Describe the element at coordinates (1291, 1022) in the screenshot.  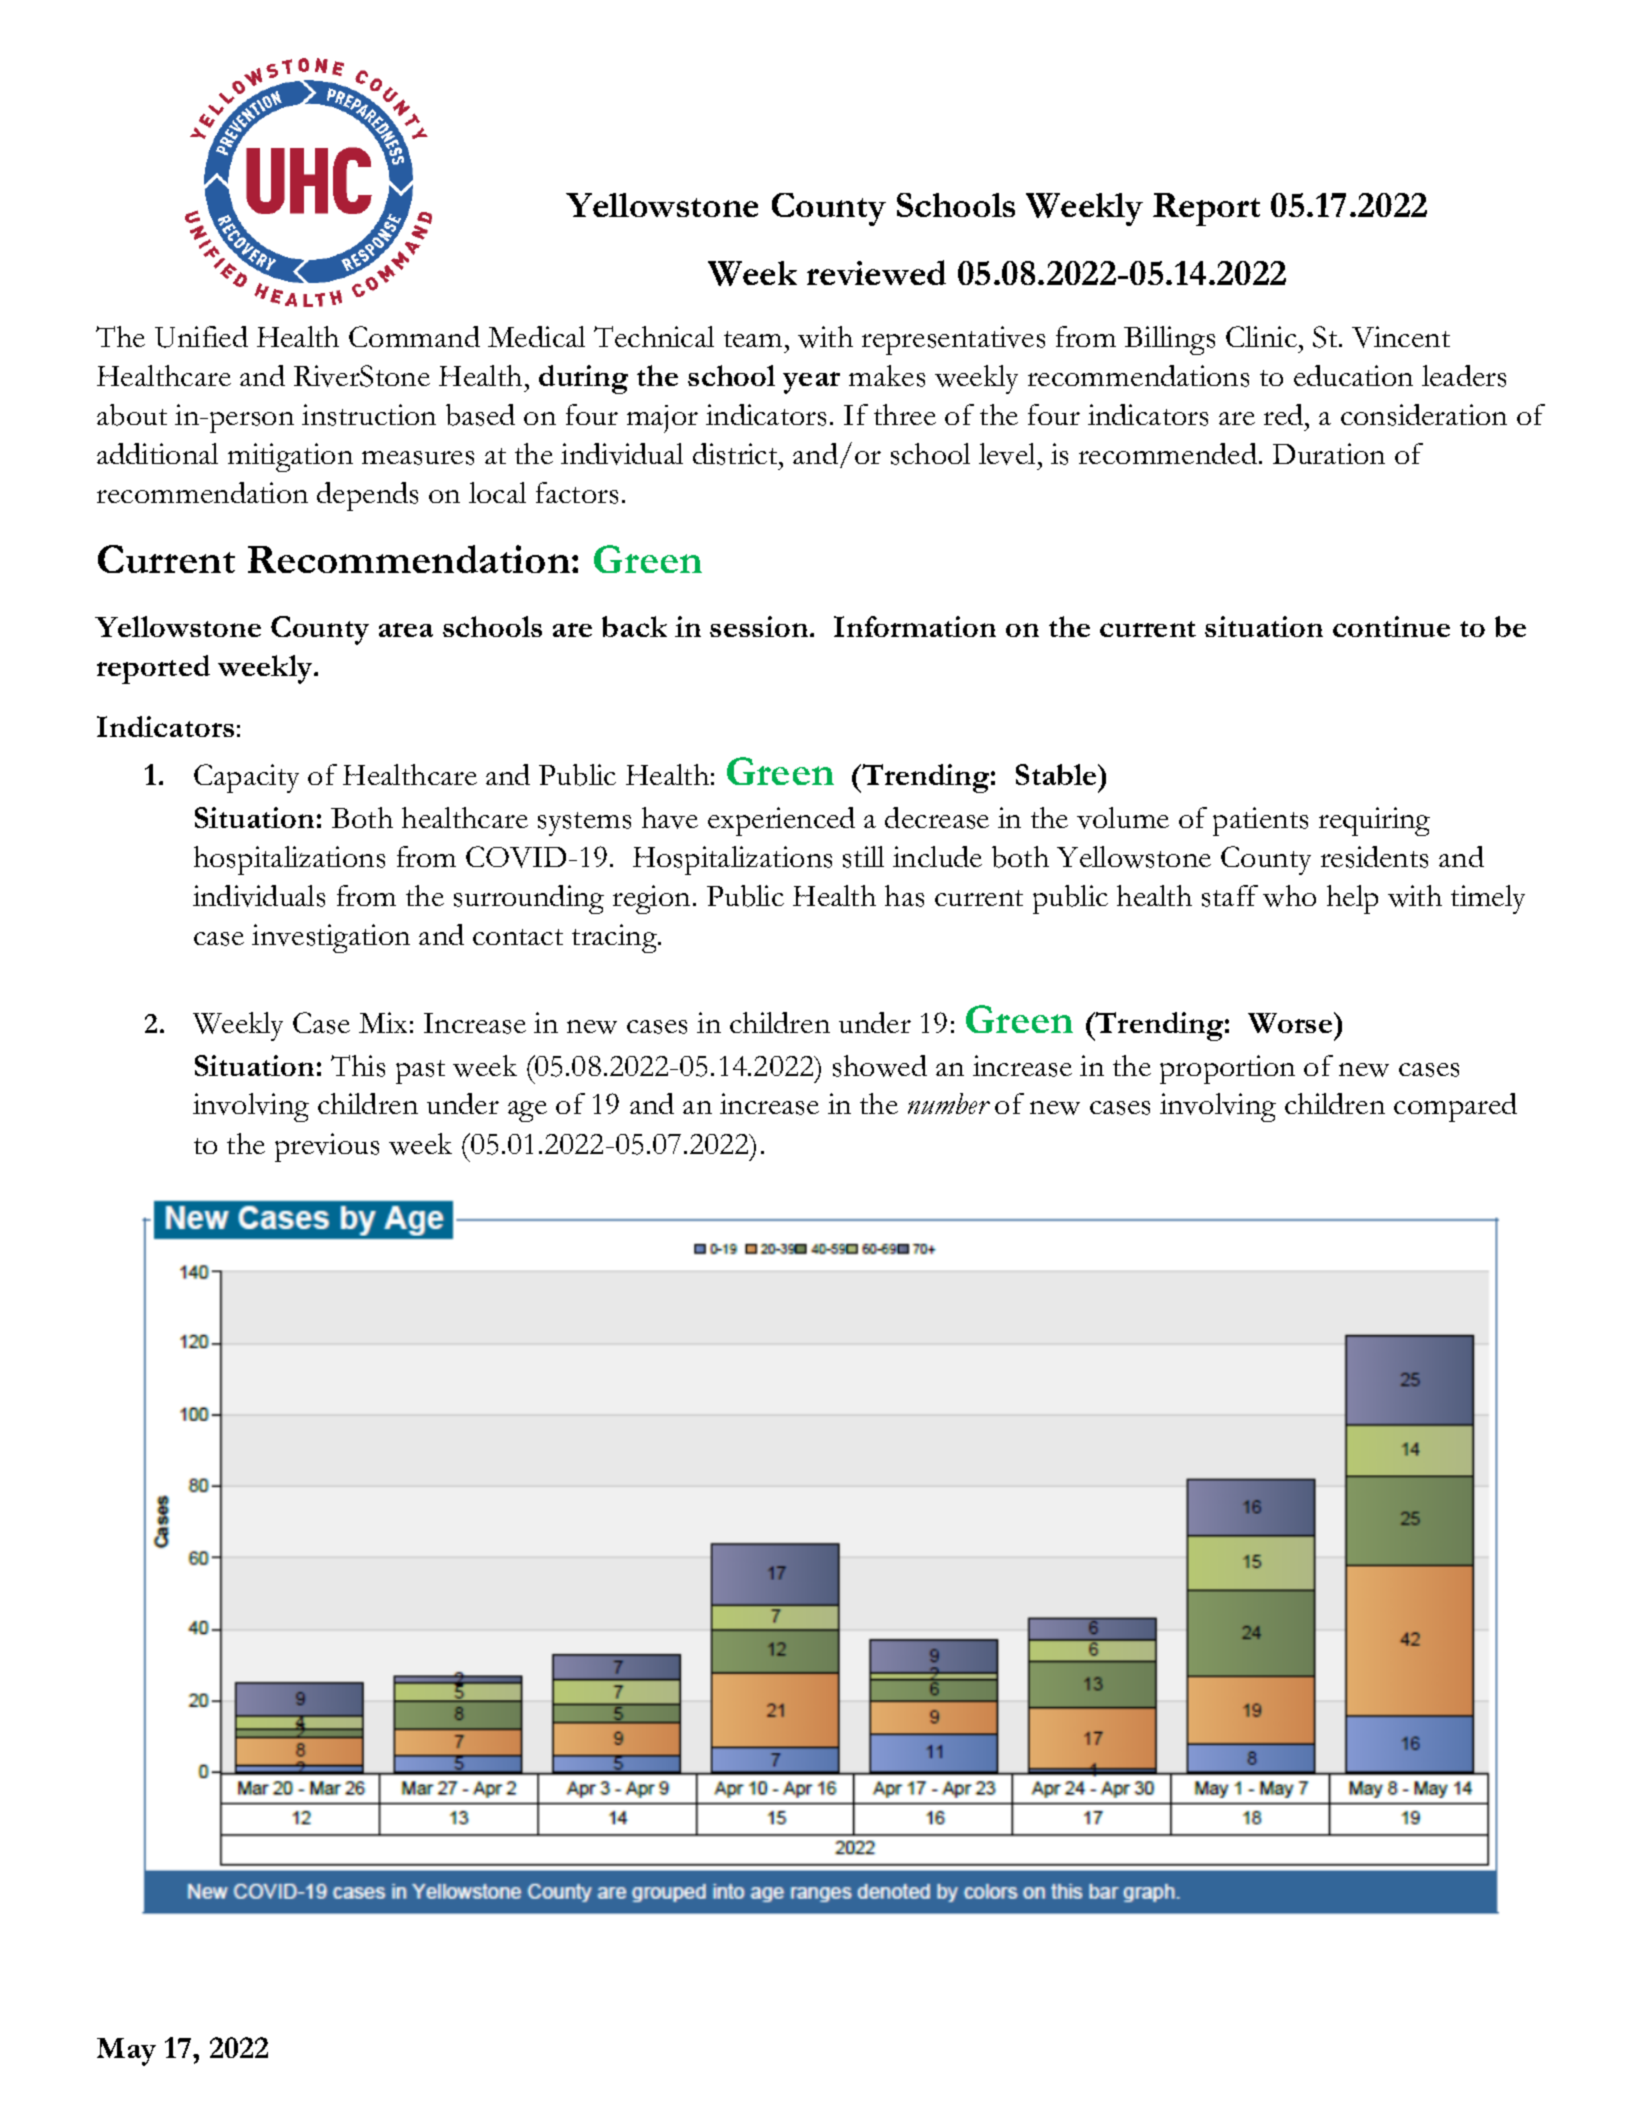
I see `Worse` at that location.
